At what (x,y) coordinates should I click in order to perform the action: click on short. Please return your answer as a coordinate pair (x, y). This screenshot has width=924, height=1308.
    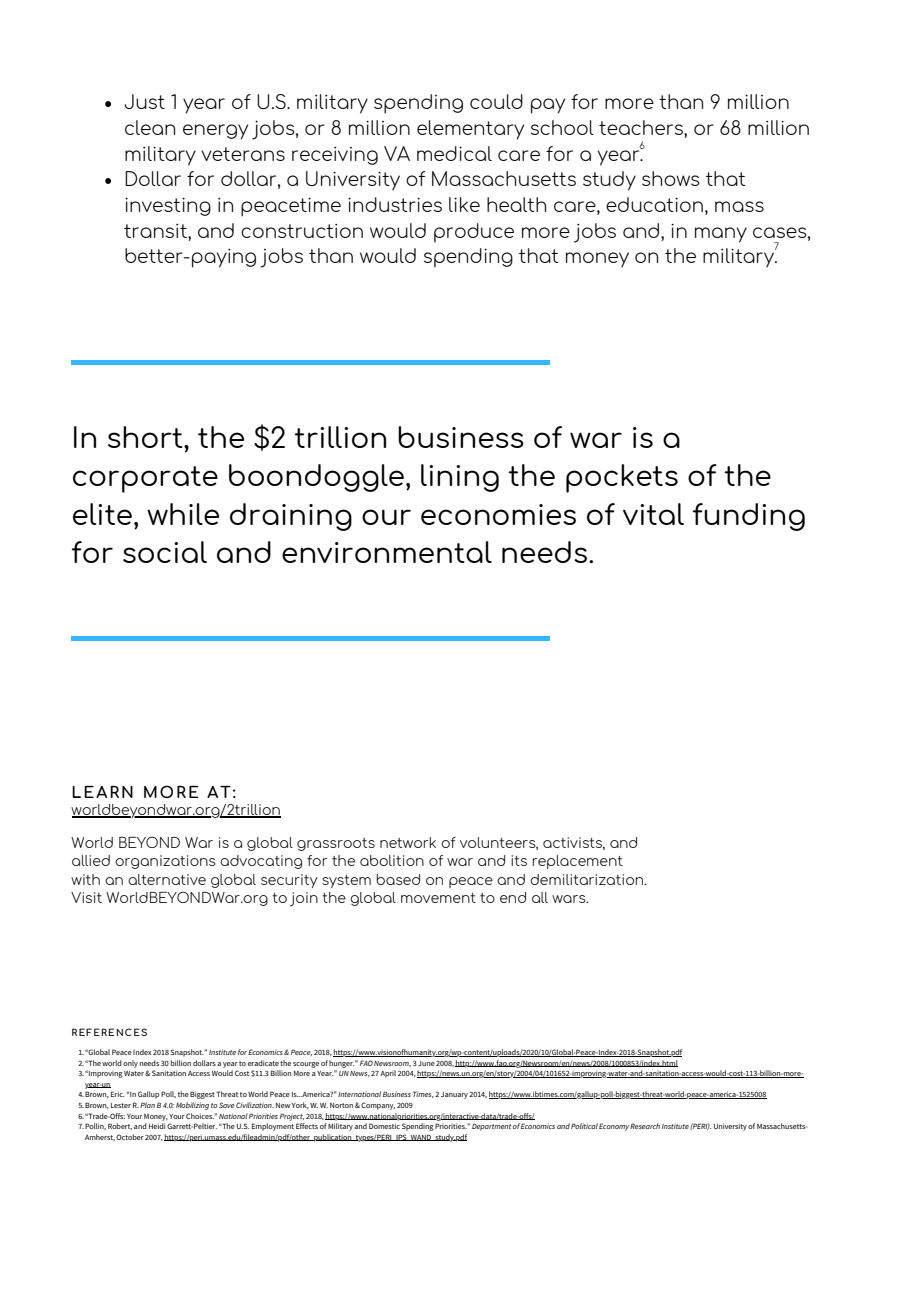
    Looking at the image, I should click on (146, 437).
